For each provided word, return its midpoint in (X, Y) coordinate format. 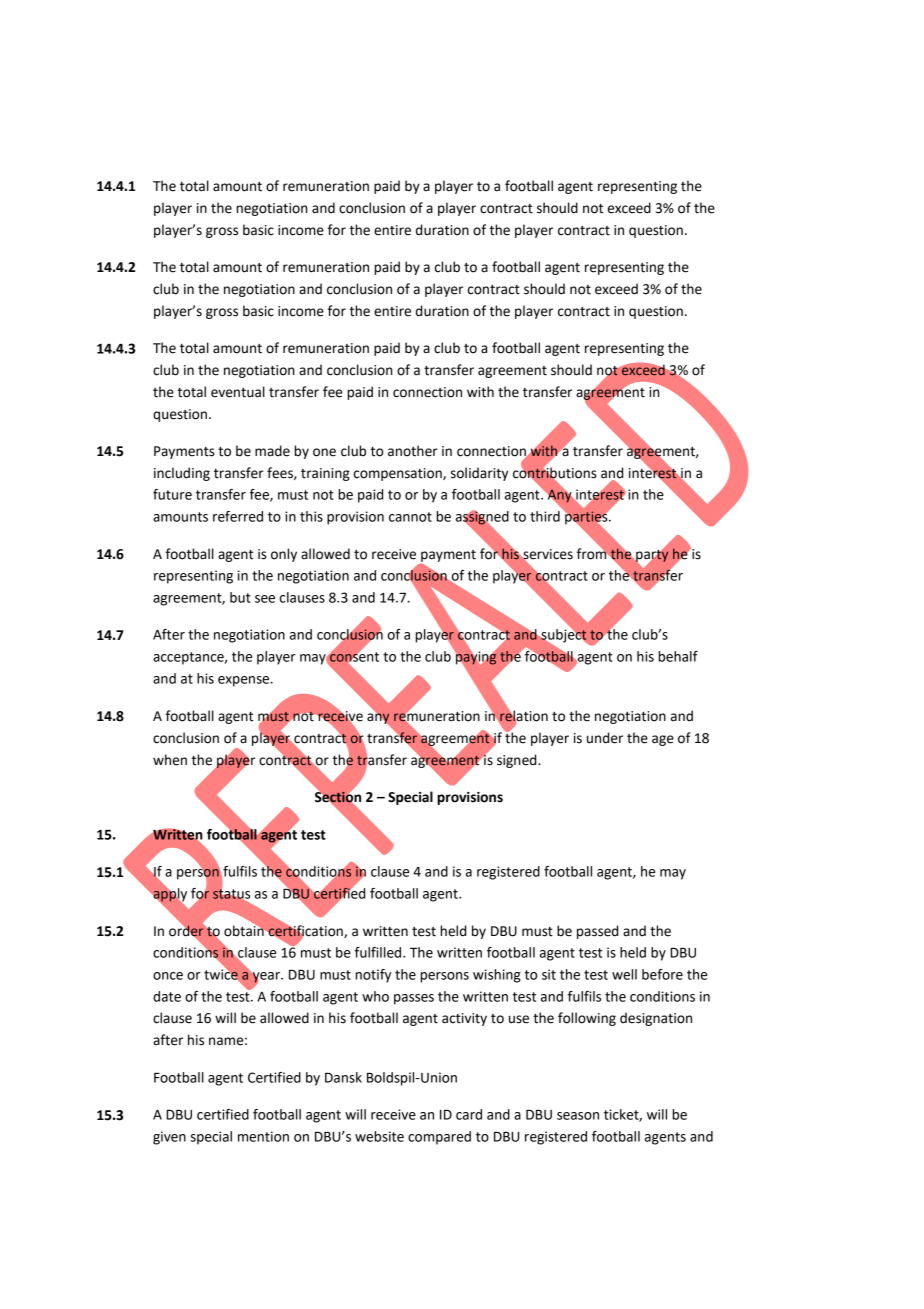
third (545, 516)
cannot (410, 517)
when (170, 760)
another (413, 451)
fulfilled (379, 952)
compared (439, 1138)
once (168, 976)
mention (263, 1136)
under (605, 738)
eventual (238, 392)
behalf (678, 656)
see (265, 599)
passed (597, 932)
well (624, 974)
